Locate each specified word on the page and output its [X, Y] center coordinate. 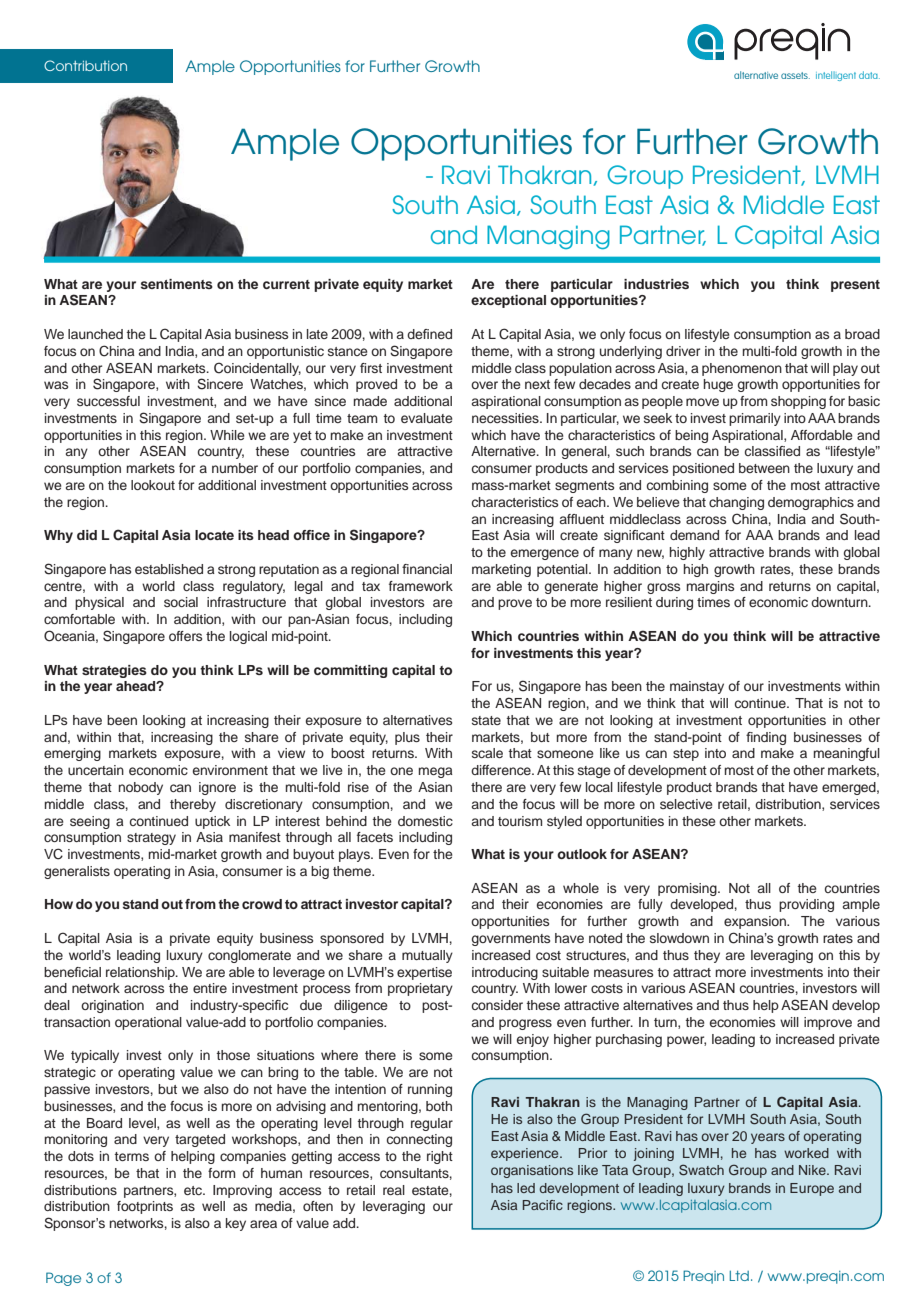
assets [795, 75]
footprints [145, 1207]
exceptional [508, 301]
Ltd [739, 1276]
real [394, 1190]
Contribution [85, 65]
